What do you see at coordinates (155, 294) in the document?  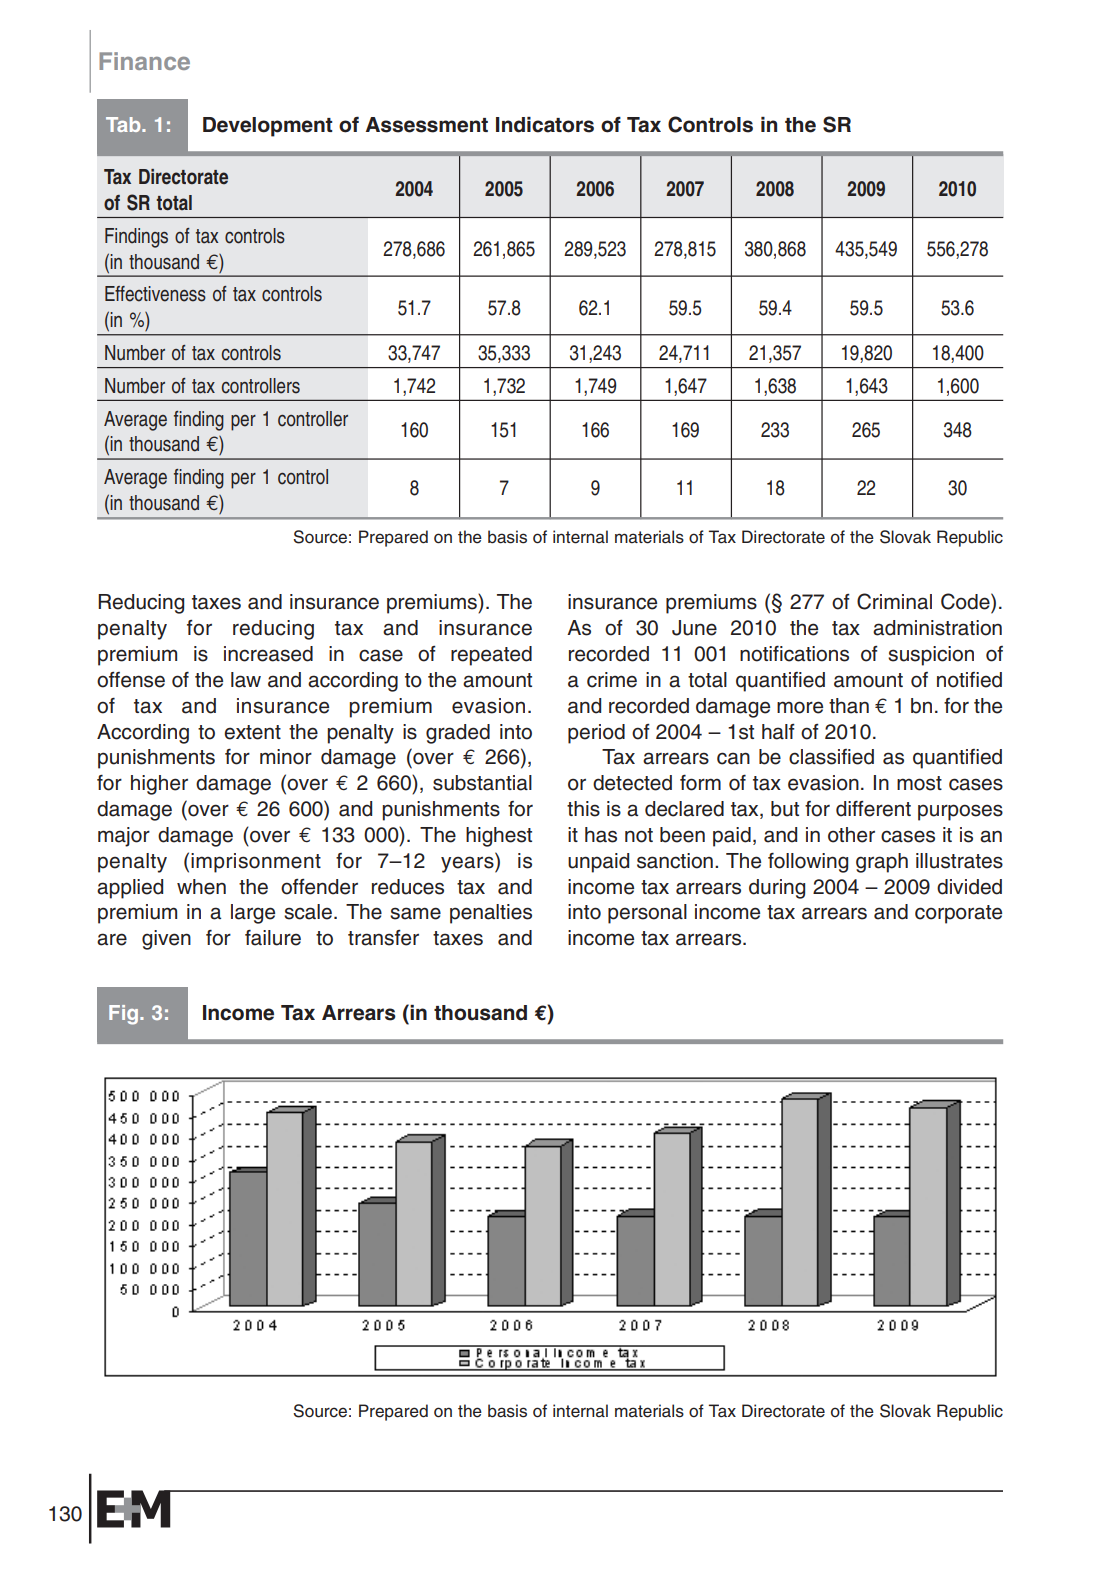 I see `Effectiveness` at bounding box center [155, 294].
